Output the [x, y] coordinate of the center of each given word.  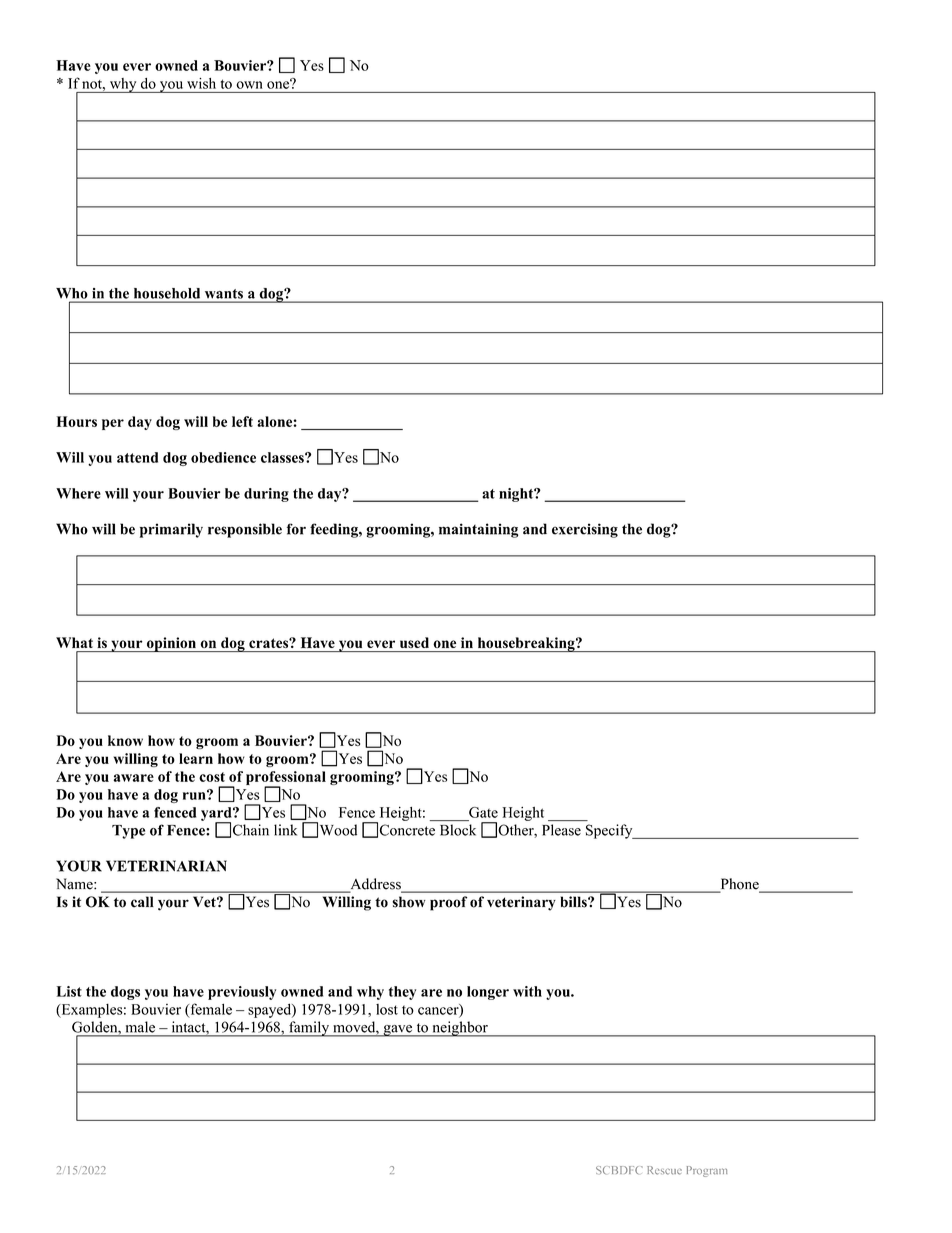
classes [283, 457]
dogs [125, 993]
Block [458, 830]
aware [133, 778]
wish [201, 83]
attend [137, 457]
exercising [585, 530]
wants [224, 294]
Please [561, 830]
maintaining [478, 530]
